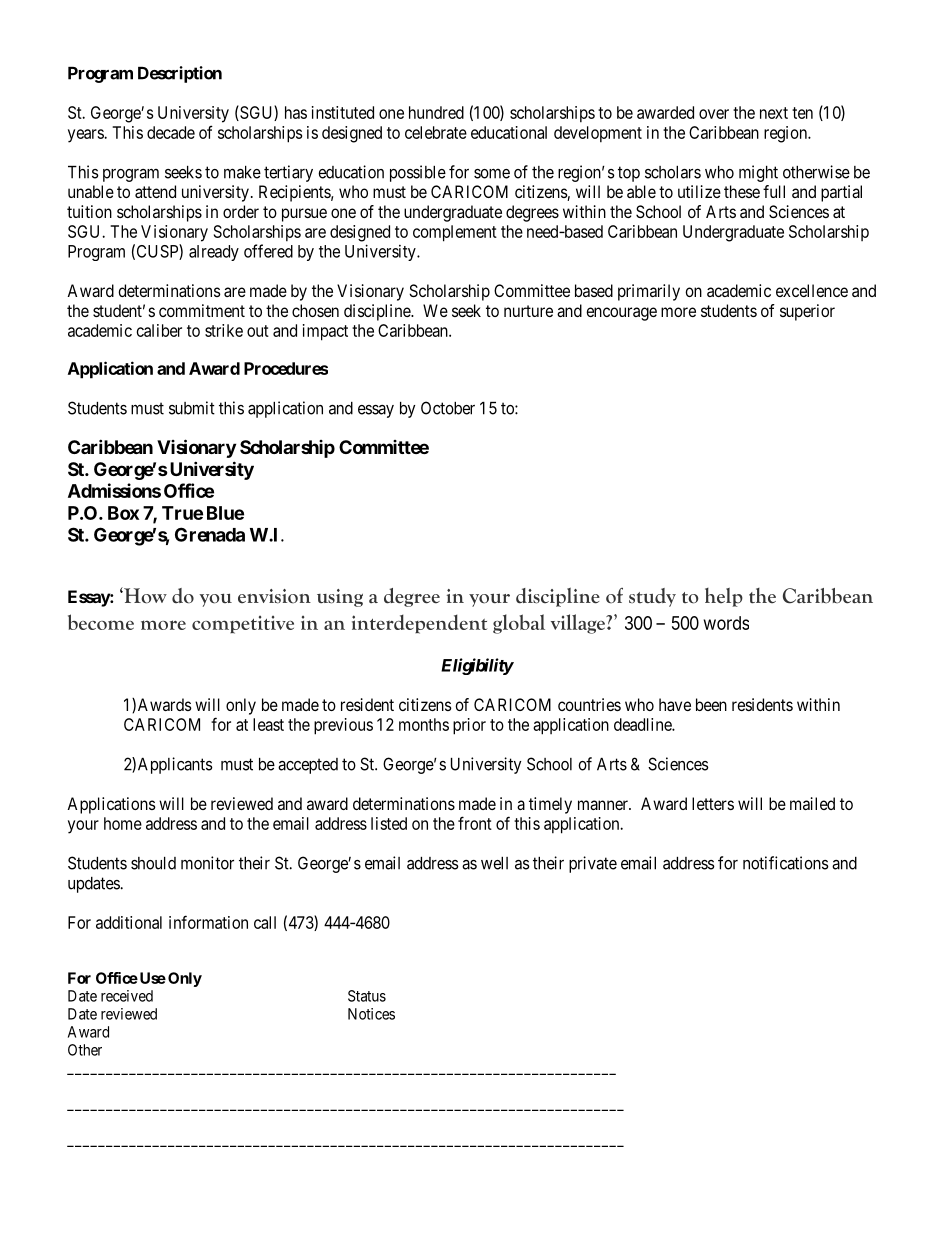 The height and width of the screenshot is (1233, 952). Describe the element at coordinates (419, 624) in the screenshot. I see `interdependent` at that location.
